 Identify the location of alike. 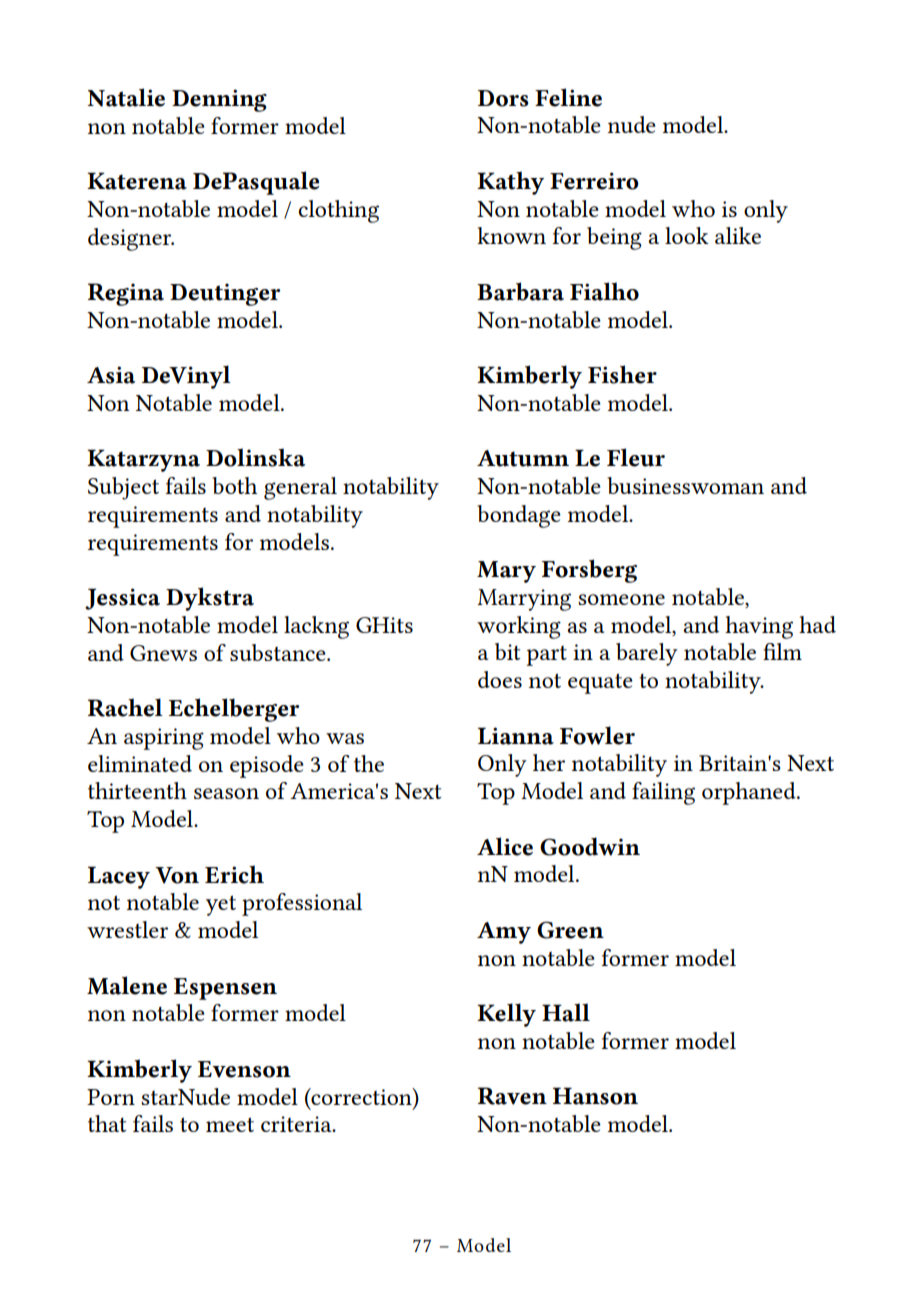
(738, 235).
